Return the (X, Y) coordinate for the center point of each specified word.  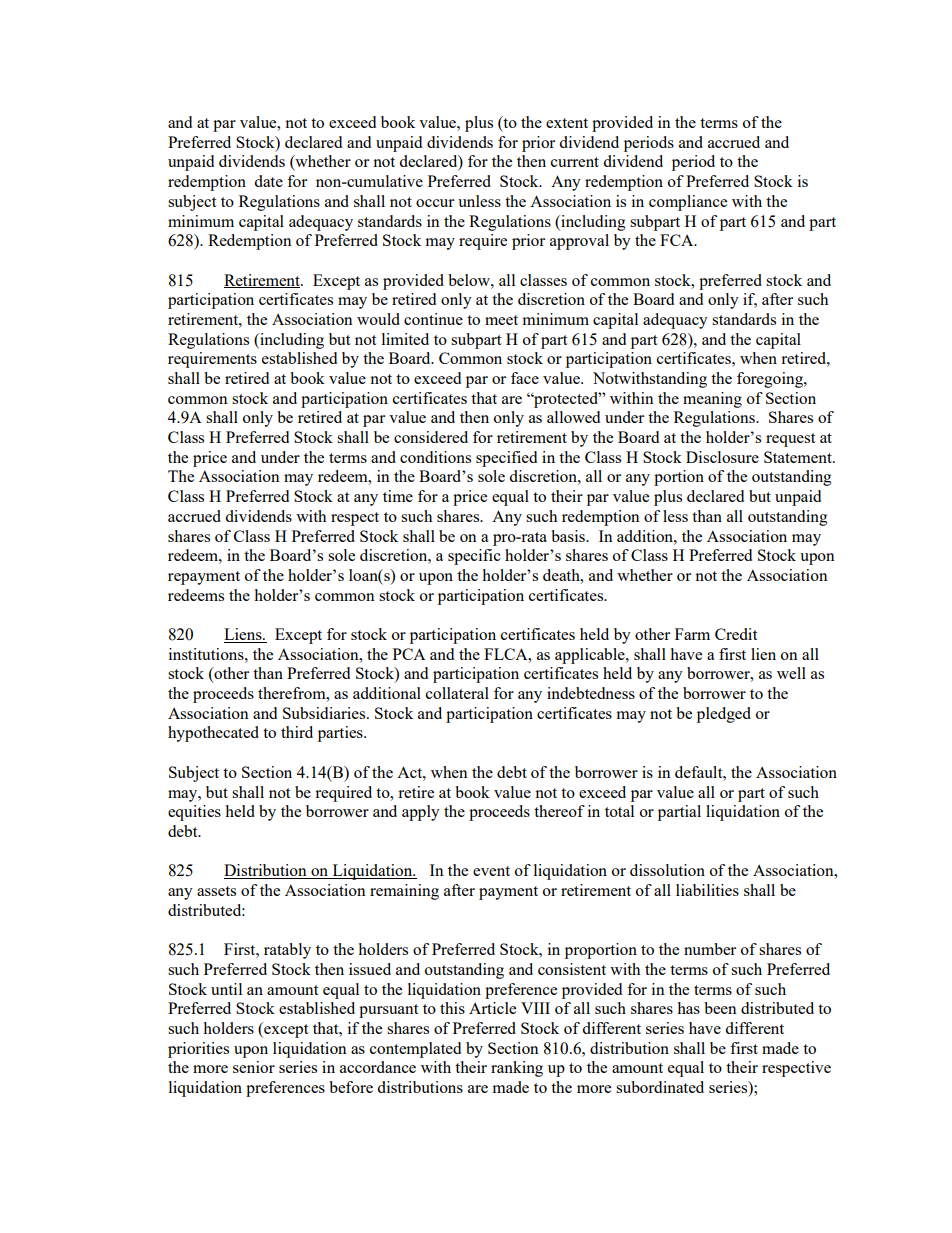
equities (194, 813)
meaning (712, 400)
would (378, 319)
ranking (517, 1069)
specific (474, 557)
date (268, 181)
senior (254, 1067)
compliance (688, 203)
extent (567, 123)
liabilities (707, 890)
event (491, 871)
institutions (207, 654)
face (525, 378)
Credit (736, 634)
